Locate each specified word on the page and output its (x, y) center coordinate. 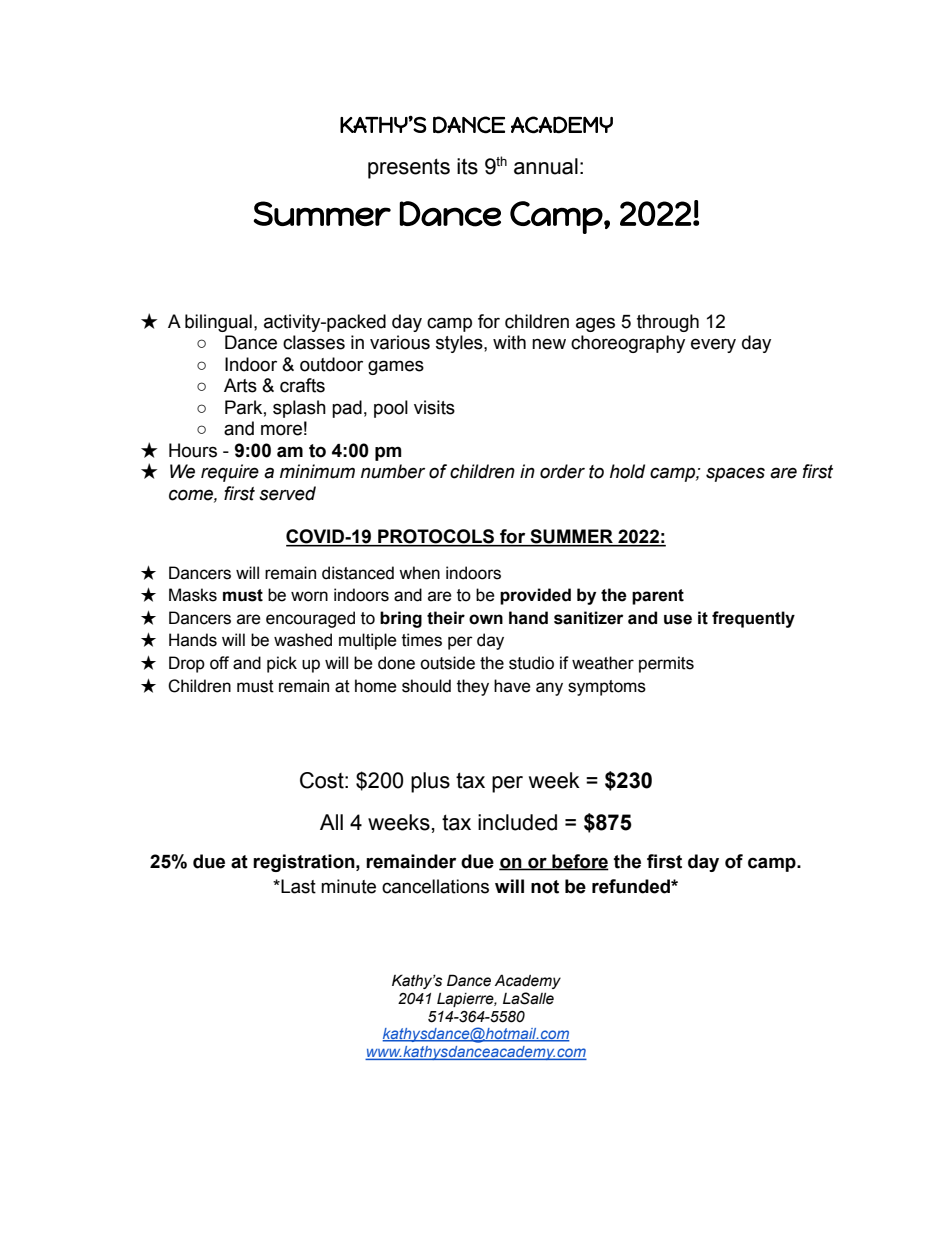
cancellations (435, 886)
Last (297, 886)
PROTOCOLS (436, 537)
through (668, 323)
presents (409, 168)
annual (546, 166)
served (287, 493)
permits (666, 664)
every (713, 345)
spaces (735, 474)
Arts (240, 385)
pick (282, 664)
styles (460, 344)
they (473, 687)
